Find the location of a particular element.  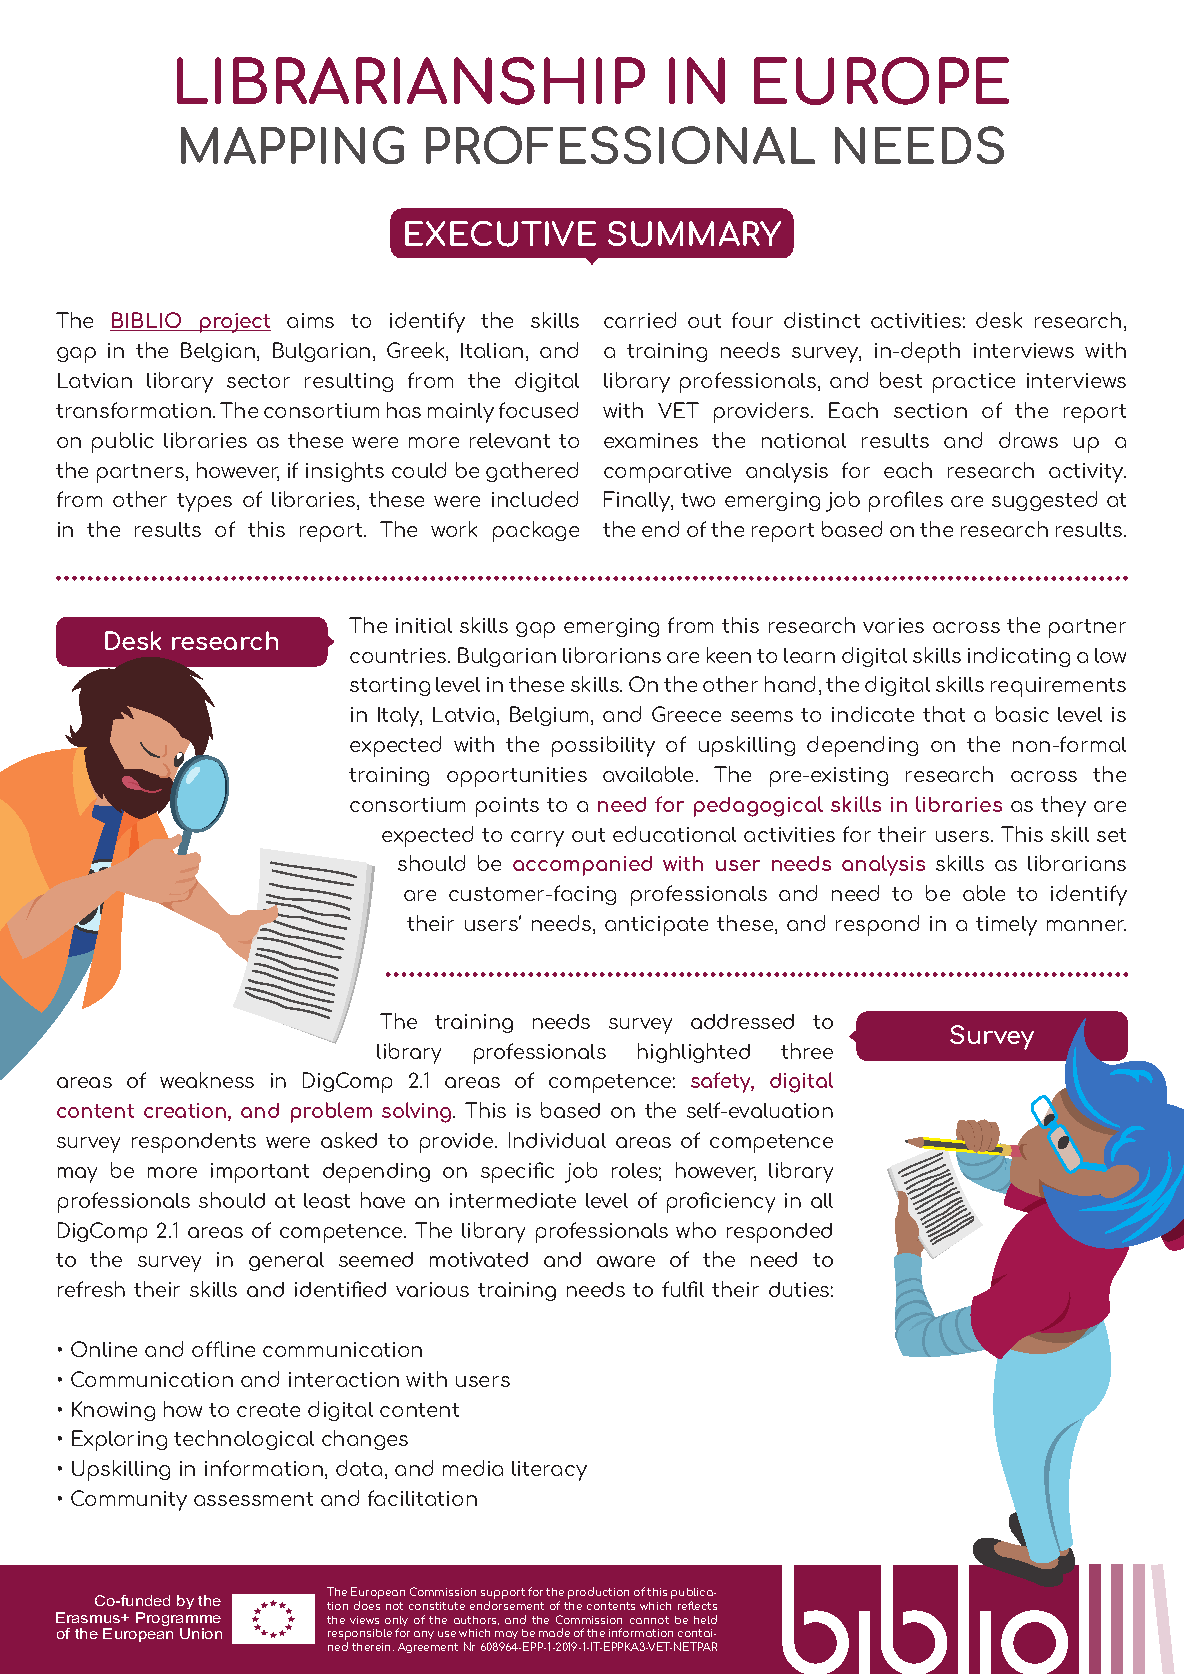

starting is located at coordinates (390, 686).
